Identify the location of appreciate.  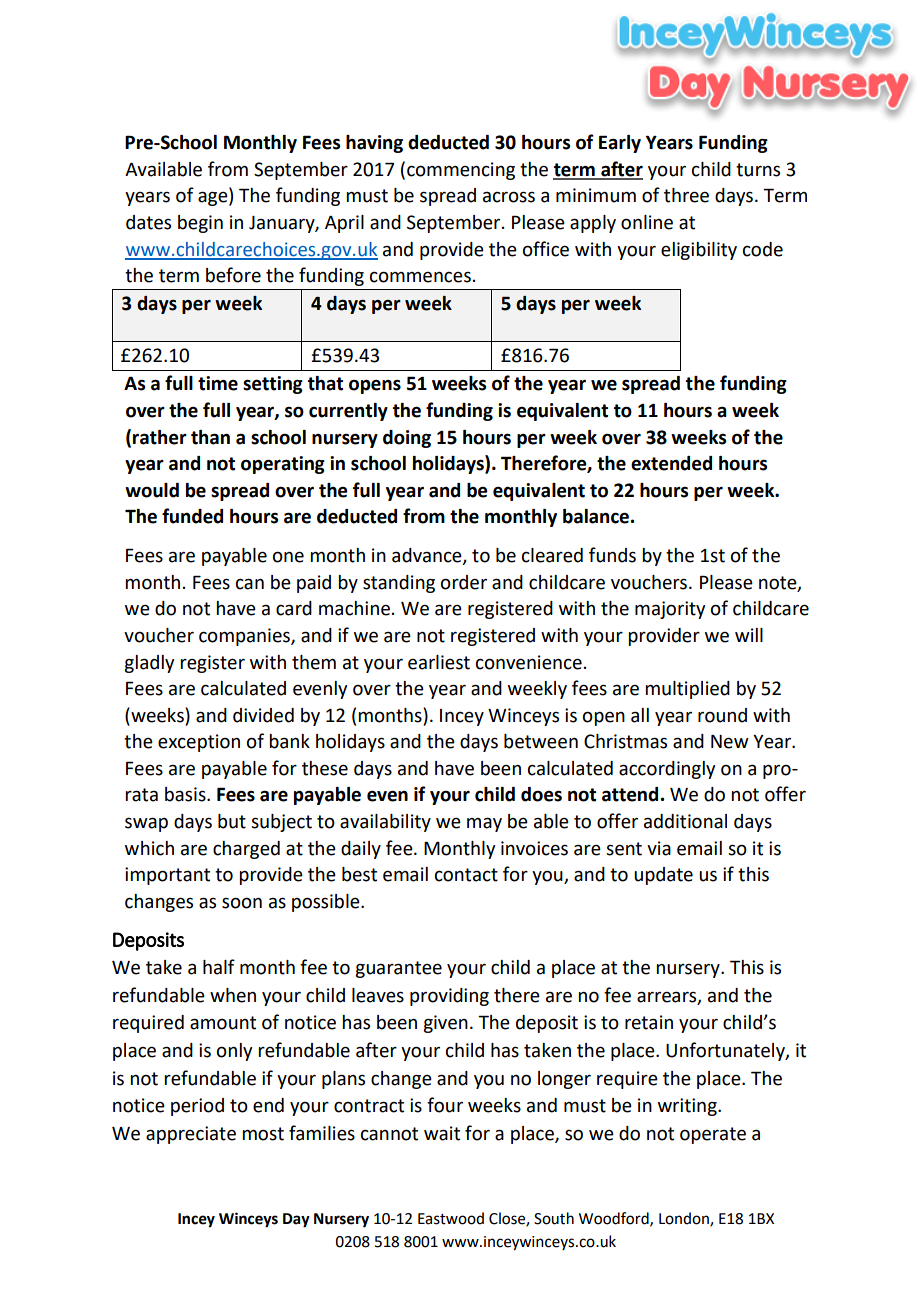
(191, 1135).
